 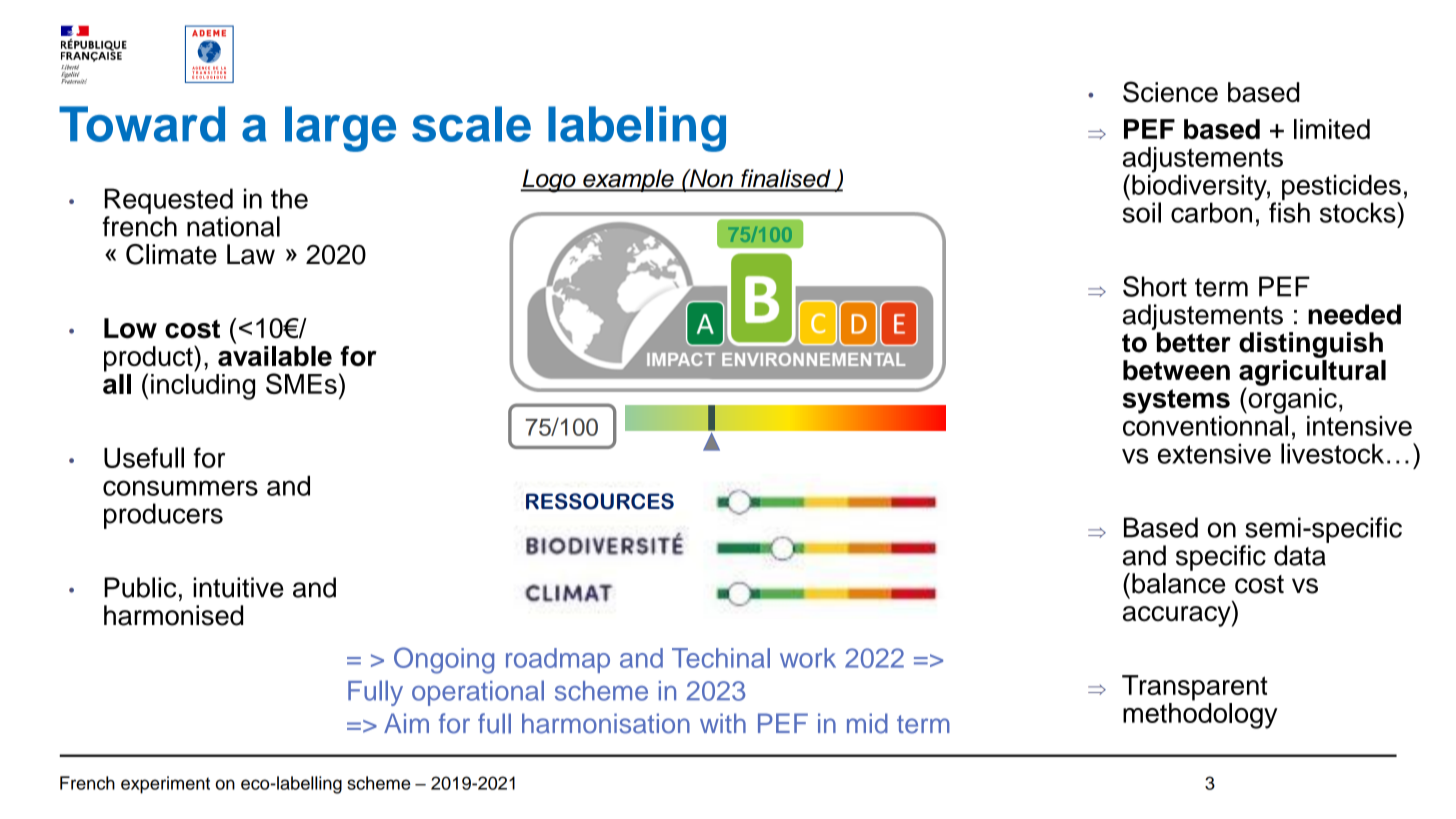 I want to click on with, so click(x=723, y=723).
